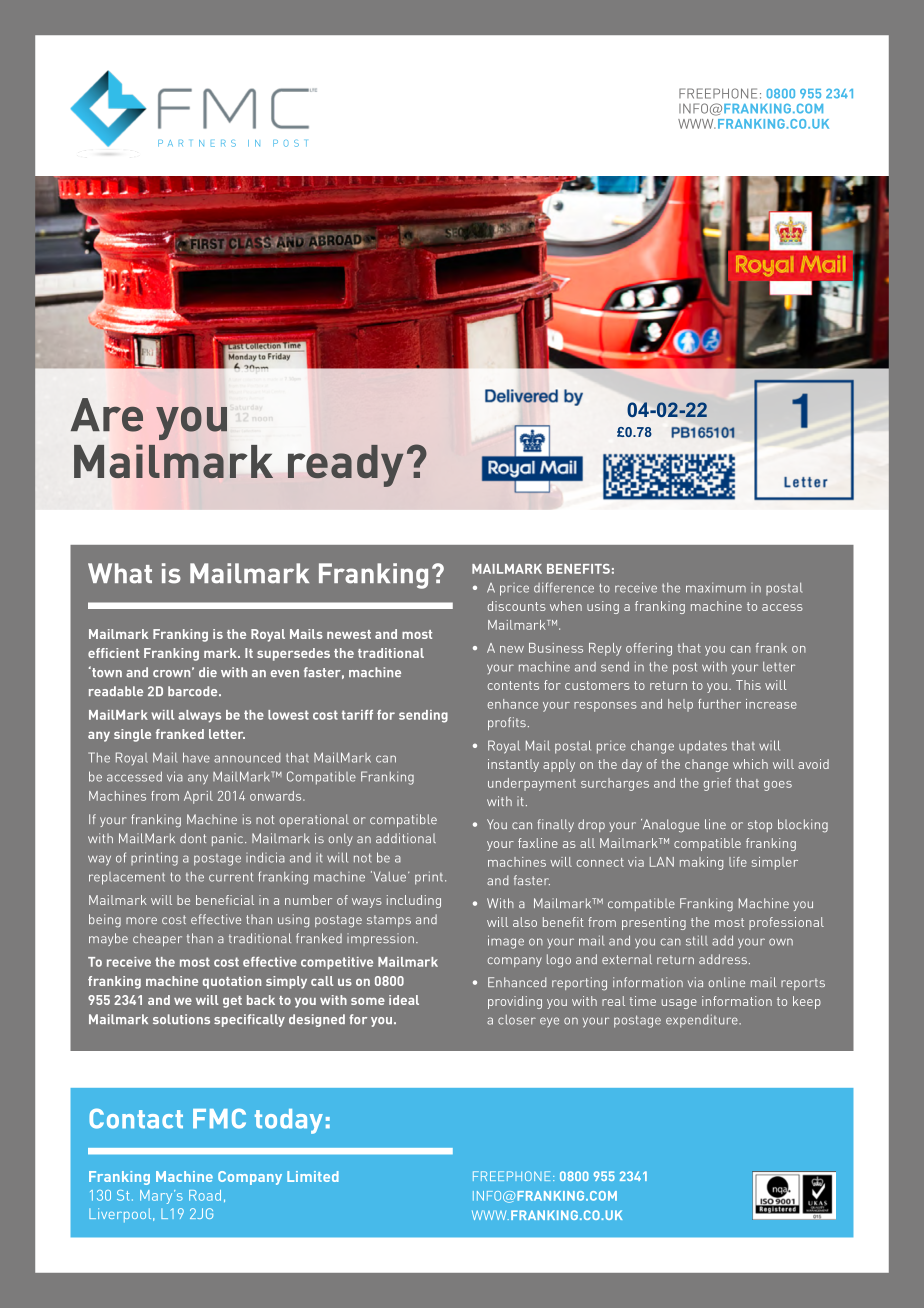 Image resolution: width=924 pixels, height=1308 pixels. Describe the element at coordinates (649, 649) in the screenshot. I see `offering` at that location.
